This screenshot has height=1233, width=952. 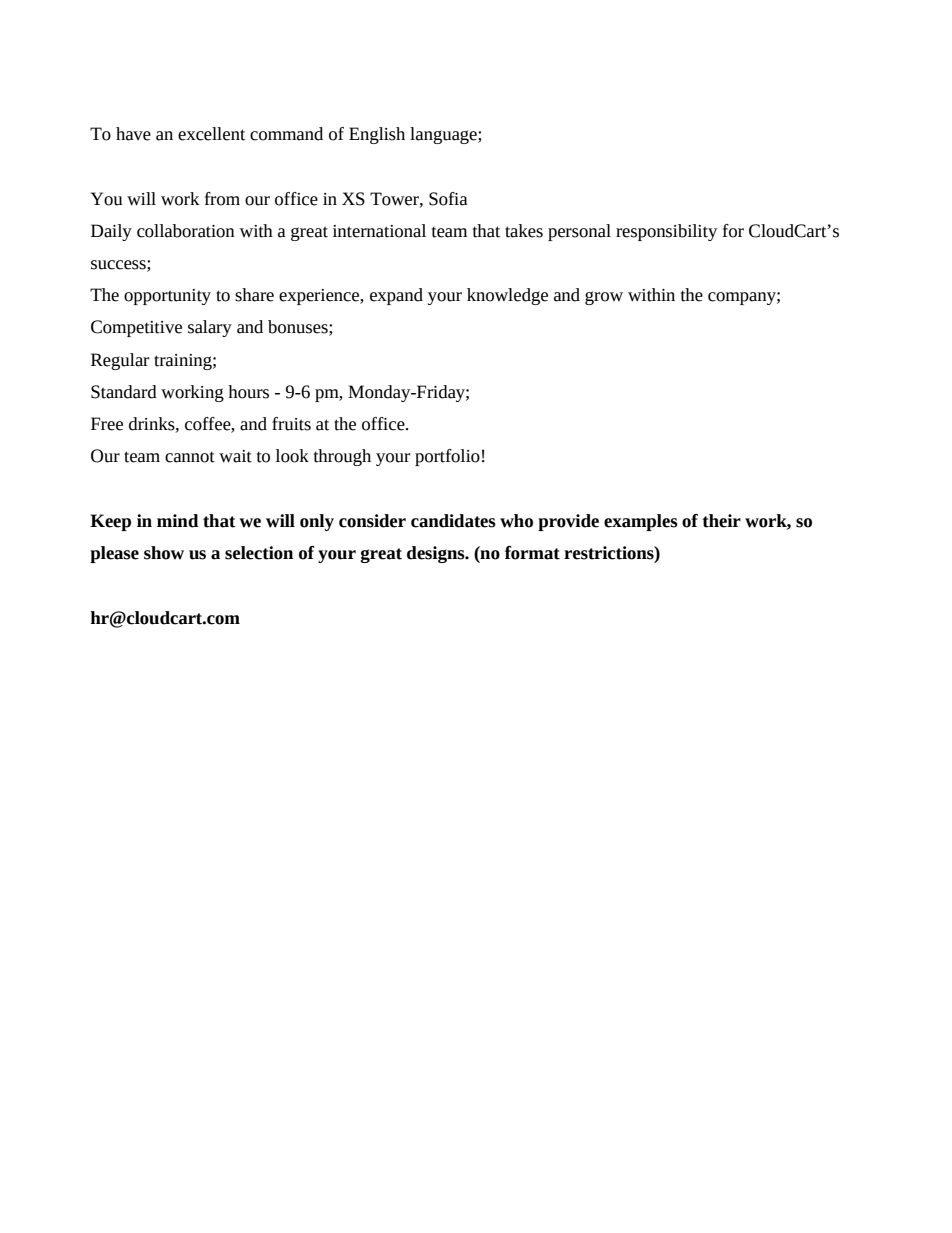 I want to click on fruits, so click(x=291, y=424).
